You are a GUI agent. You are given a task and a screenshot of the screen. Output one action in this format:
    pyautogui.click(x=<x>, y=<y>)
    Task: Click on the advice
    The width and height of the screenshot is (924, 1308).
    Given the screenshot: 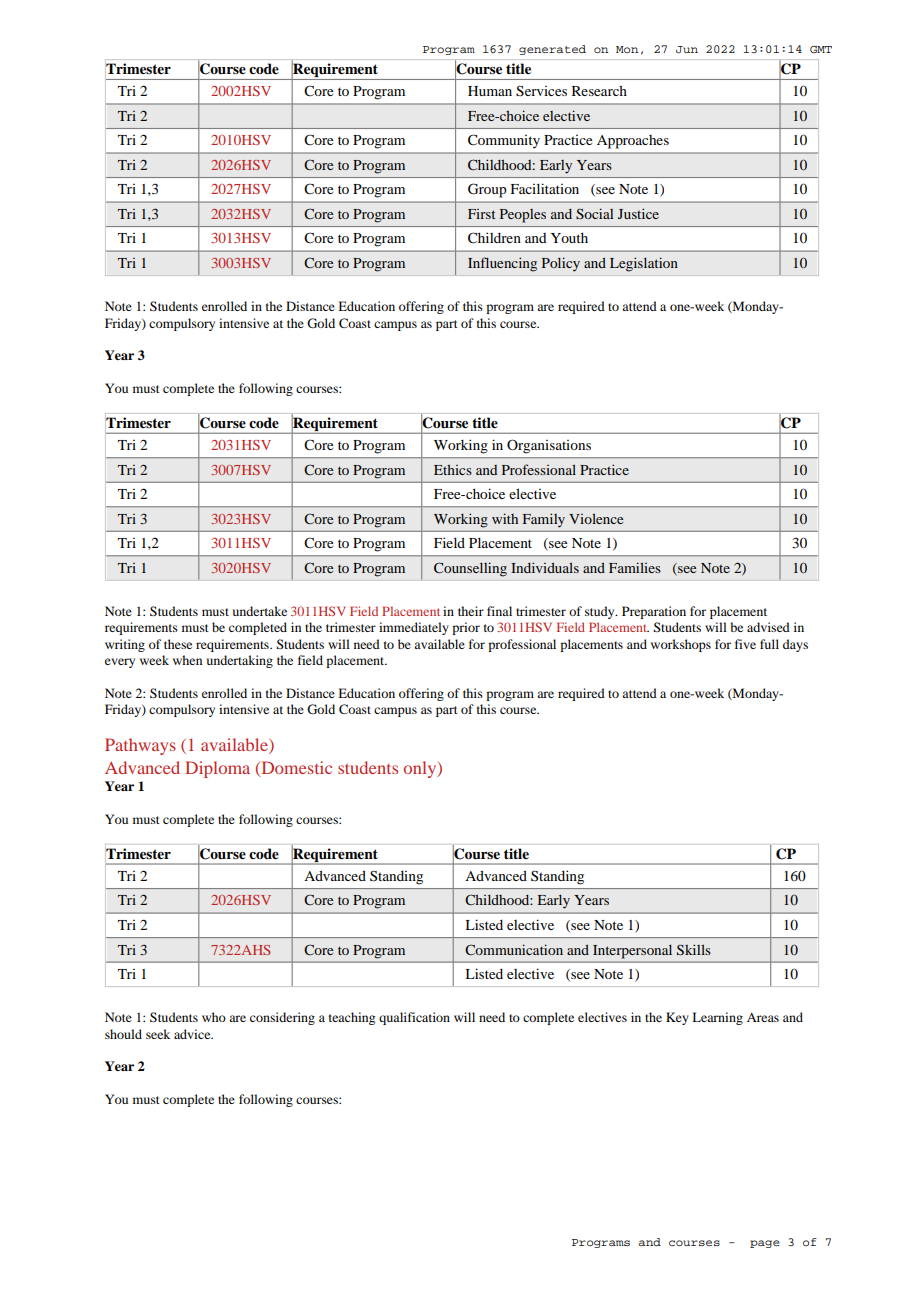 What is the action you would take?
    pyautogui.click(x=193, y=1034)
